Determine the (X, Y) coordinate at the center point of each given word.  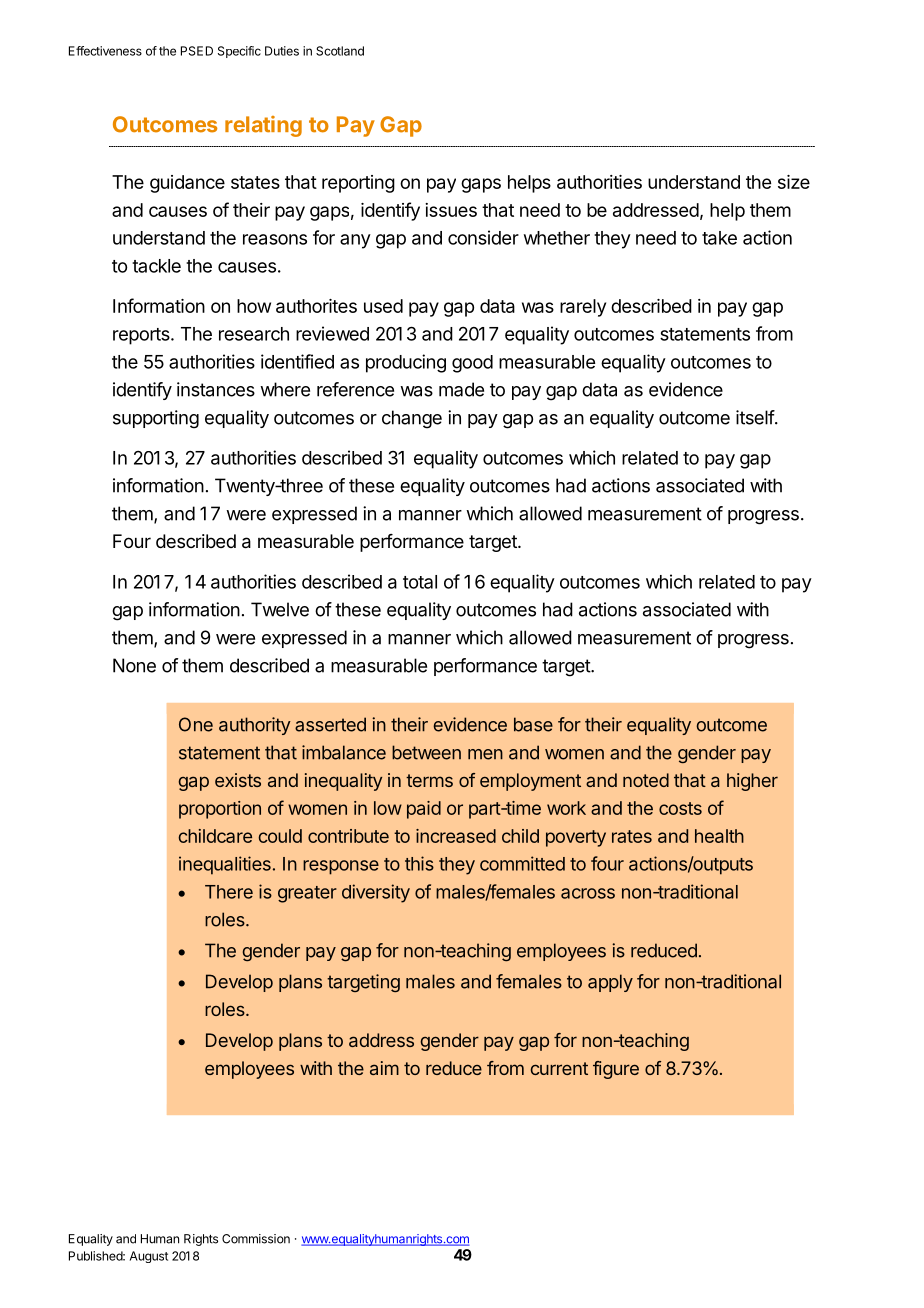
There (229, 892)
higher (752, 782)
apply (610, 983)
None (134, 665)
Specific (239, 52)
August (149, 1257)
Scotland (340, 51)
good (472, 364)
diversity (376, 893)
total (420, 582)
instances (216, 389)
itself (755, 417)
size (794, 182)
